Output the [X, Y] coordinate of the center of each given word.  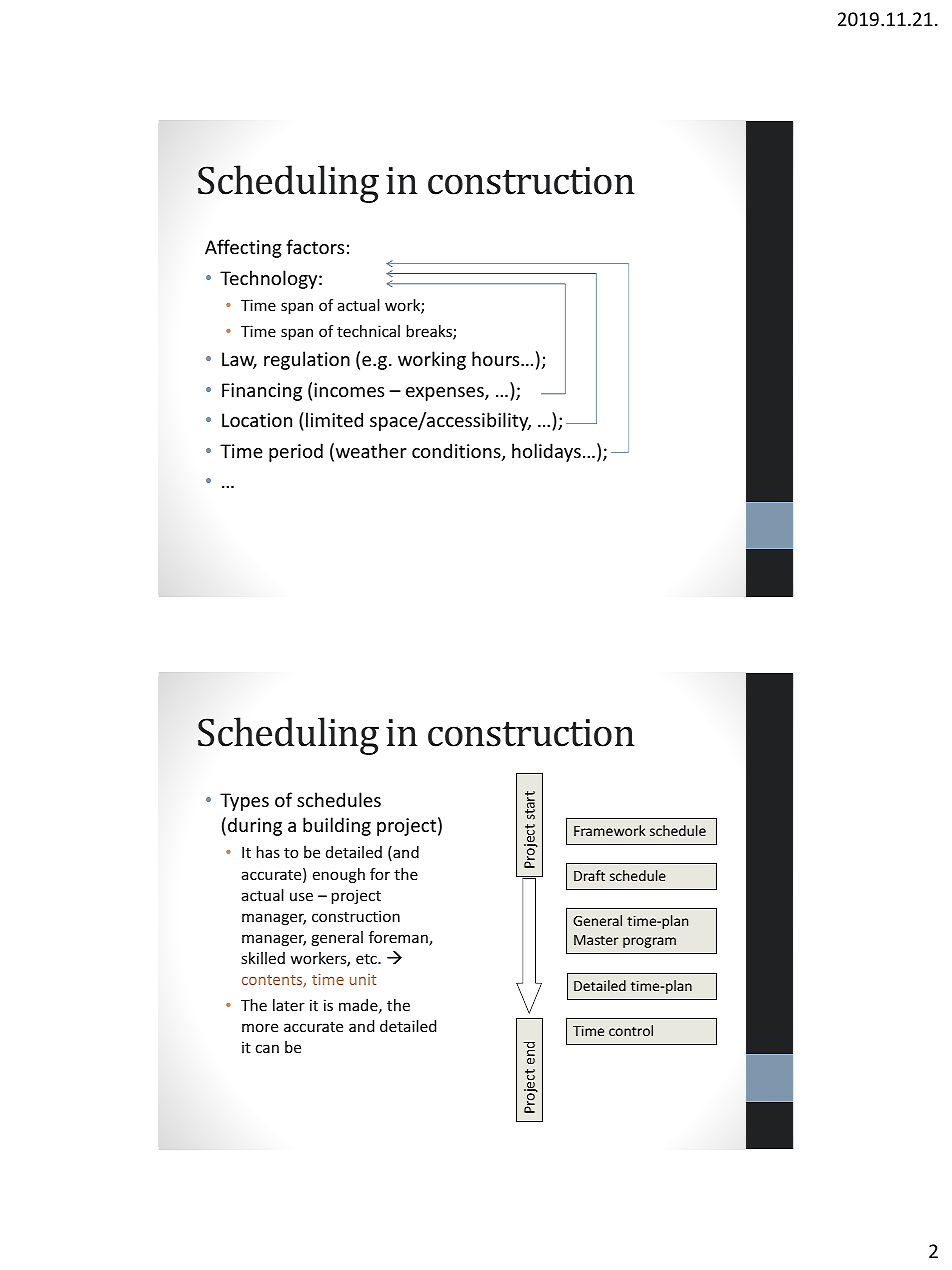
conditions [457, 452]
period [296, 452]
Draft [589, 875]
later [289, 1005]
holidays [546, 452]
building [337, 826]
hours [497, 358]
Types [244, 802]
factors [315, 246]
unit [363, 979]
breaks [430, 332]
